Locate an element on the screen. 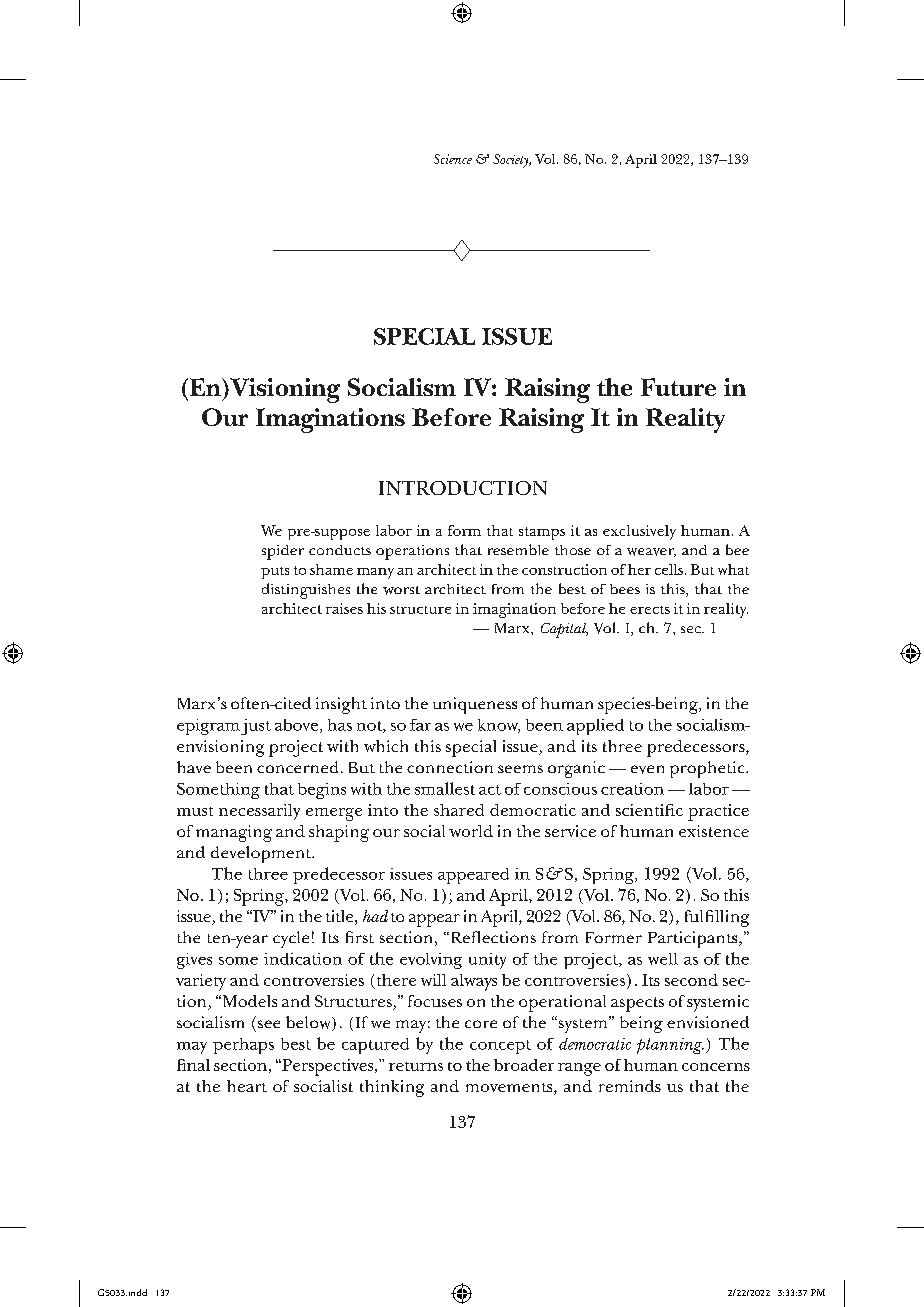 The height and width of the screenshot is (1307, 924). cells is located at coordinates (669, 569).
